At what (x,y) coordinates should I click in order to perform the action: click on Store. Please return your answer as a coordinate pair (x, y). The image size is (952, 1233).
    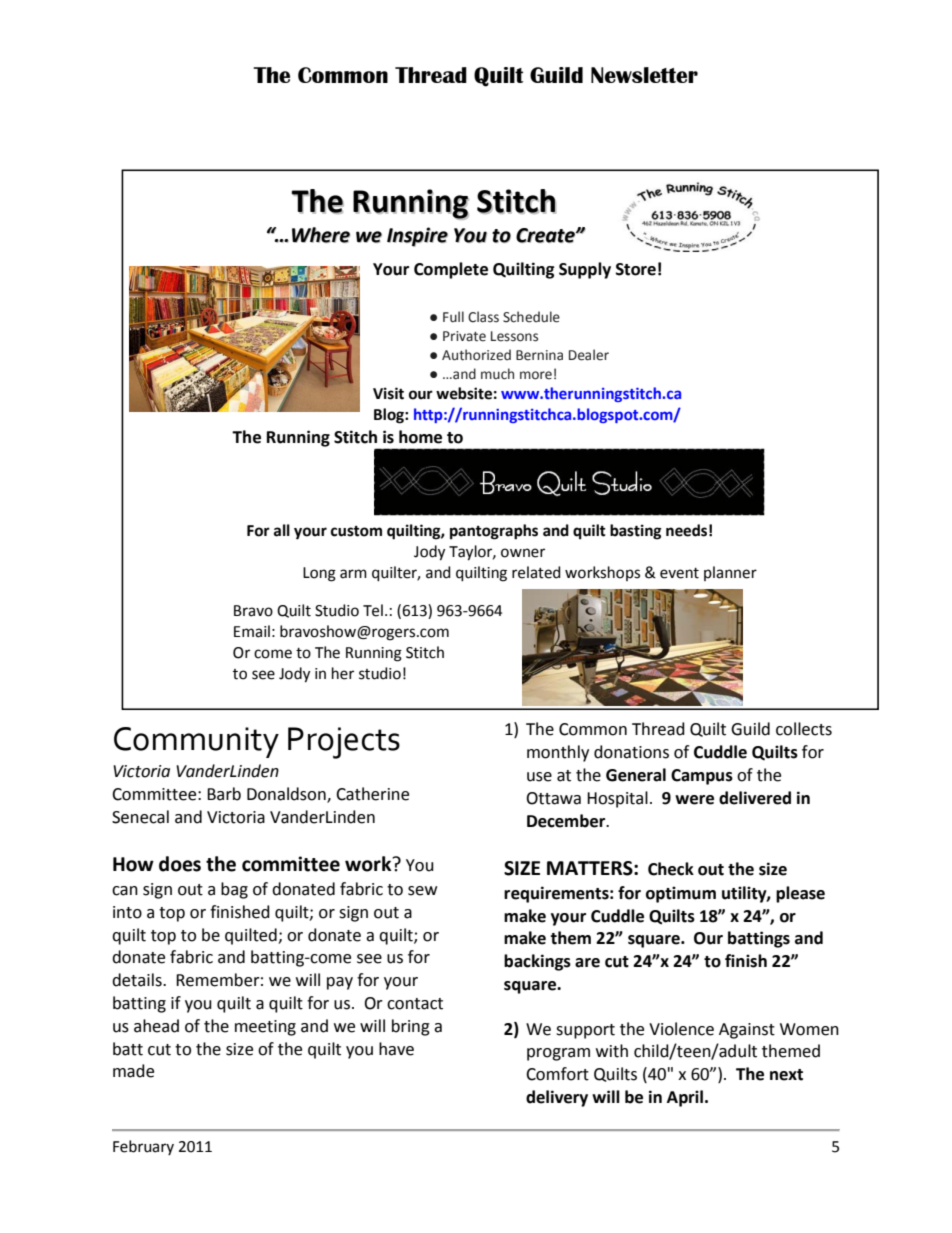
    Looking at the image, I should click on (636, 269).
